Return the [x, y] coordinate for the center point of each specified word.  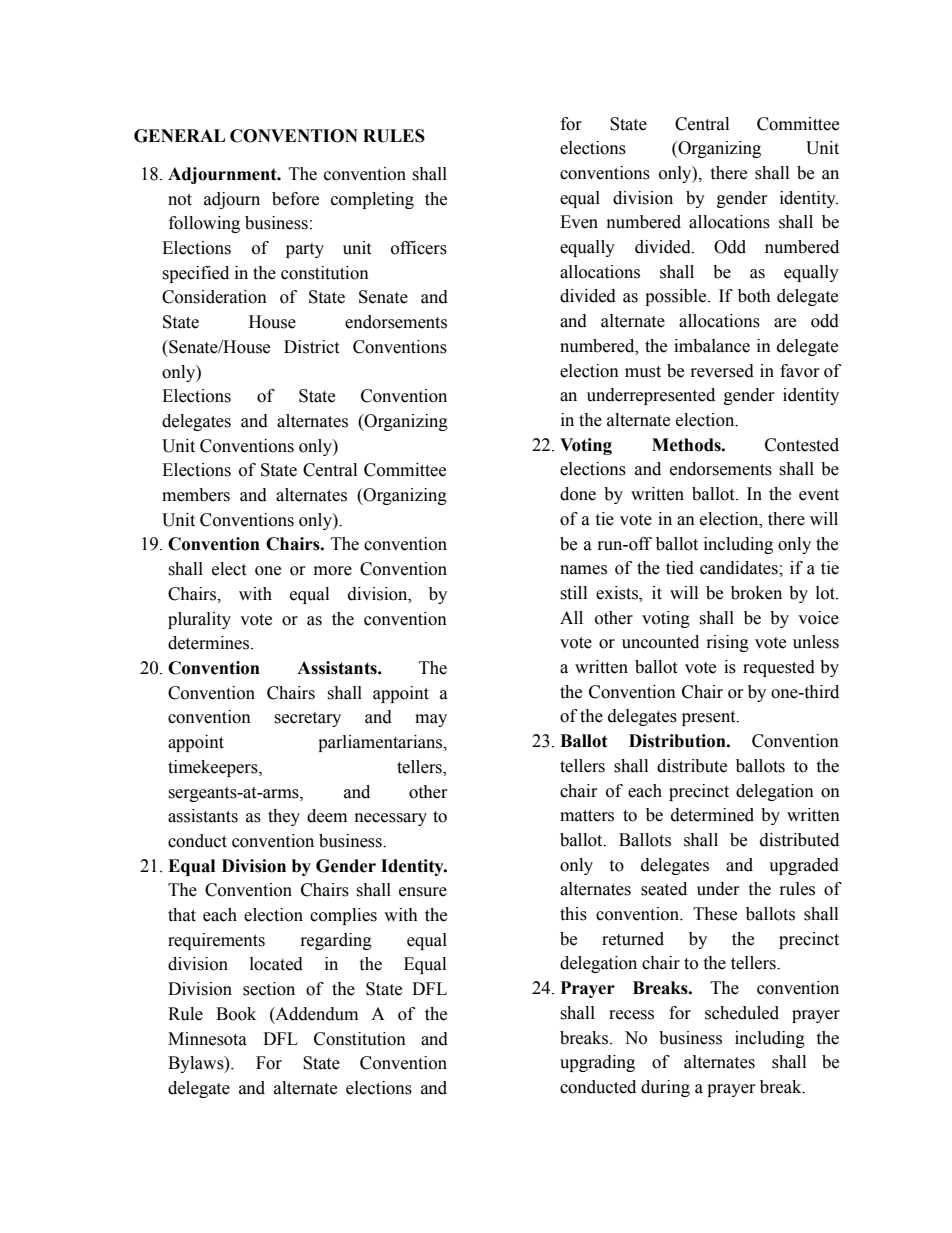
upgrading [597, 1063]
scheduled [742, 1013]
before [295, 199]
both [754, 296]
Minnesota [207, 1039]
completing [372, 200]
